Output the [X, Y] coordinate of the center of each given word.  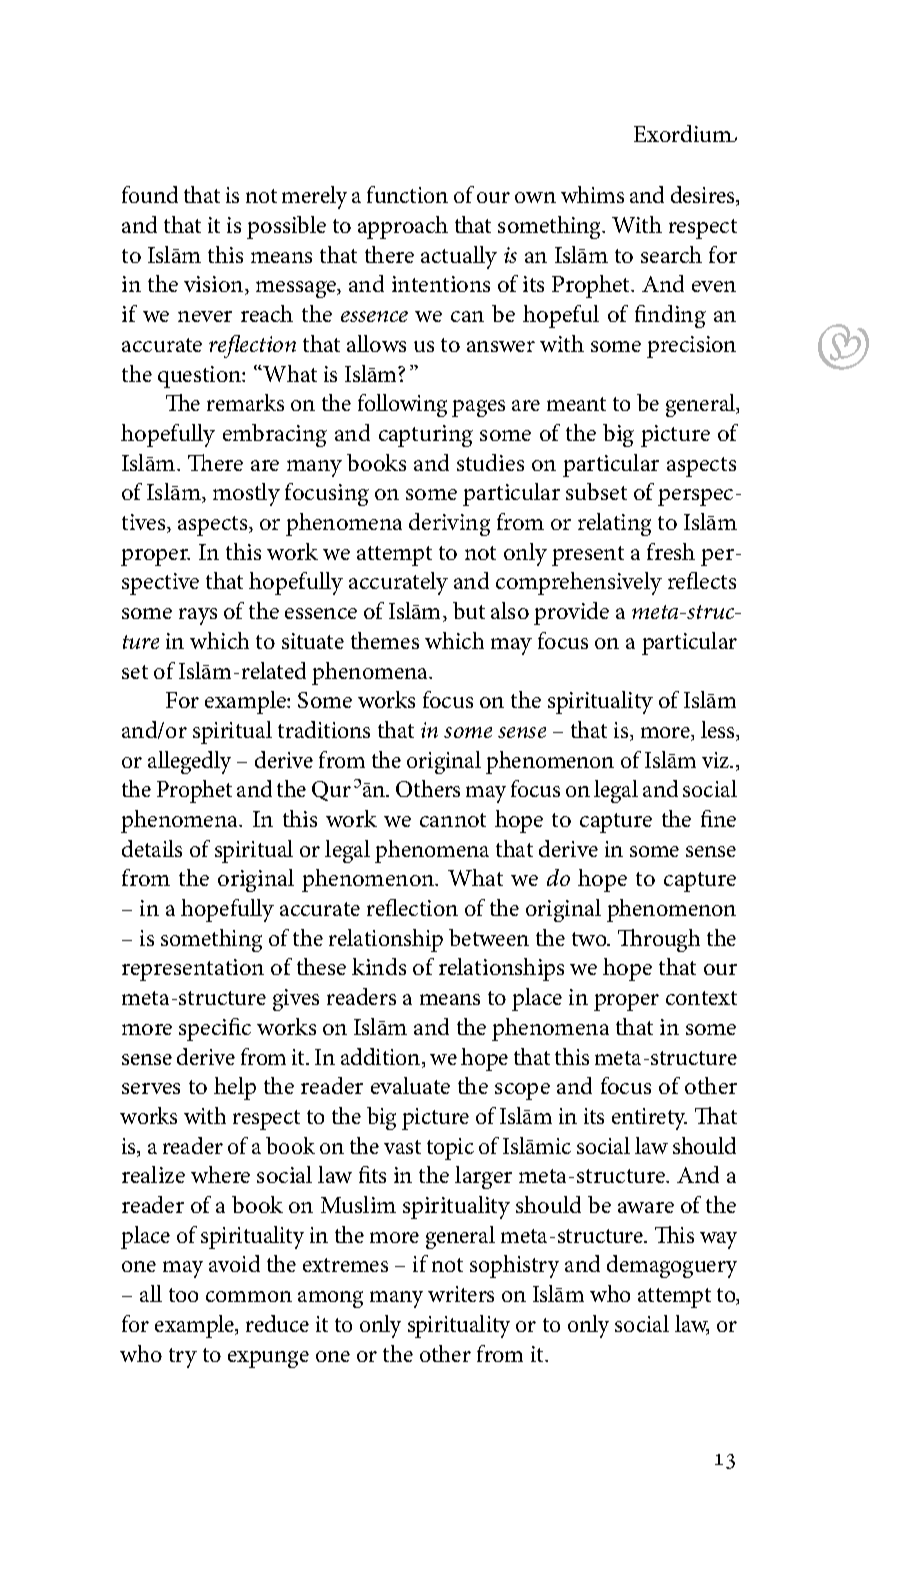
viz [717, 760]
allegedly [189, 762]
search [671, 254]
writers [461, 1294]
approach [403, 227]
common [249, 1296]
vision [215, 285]
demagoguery [672, 1266]
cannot [453, 820]
